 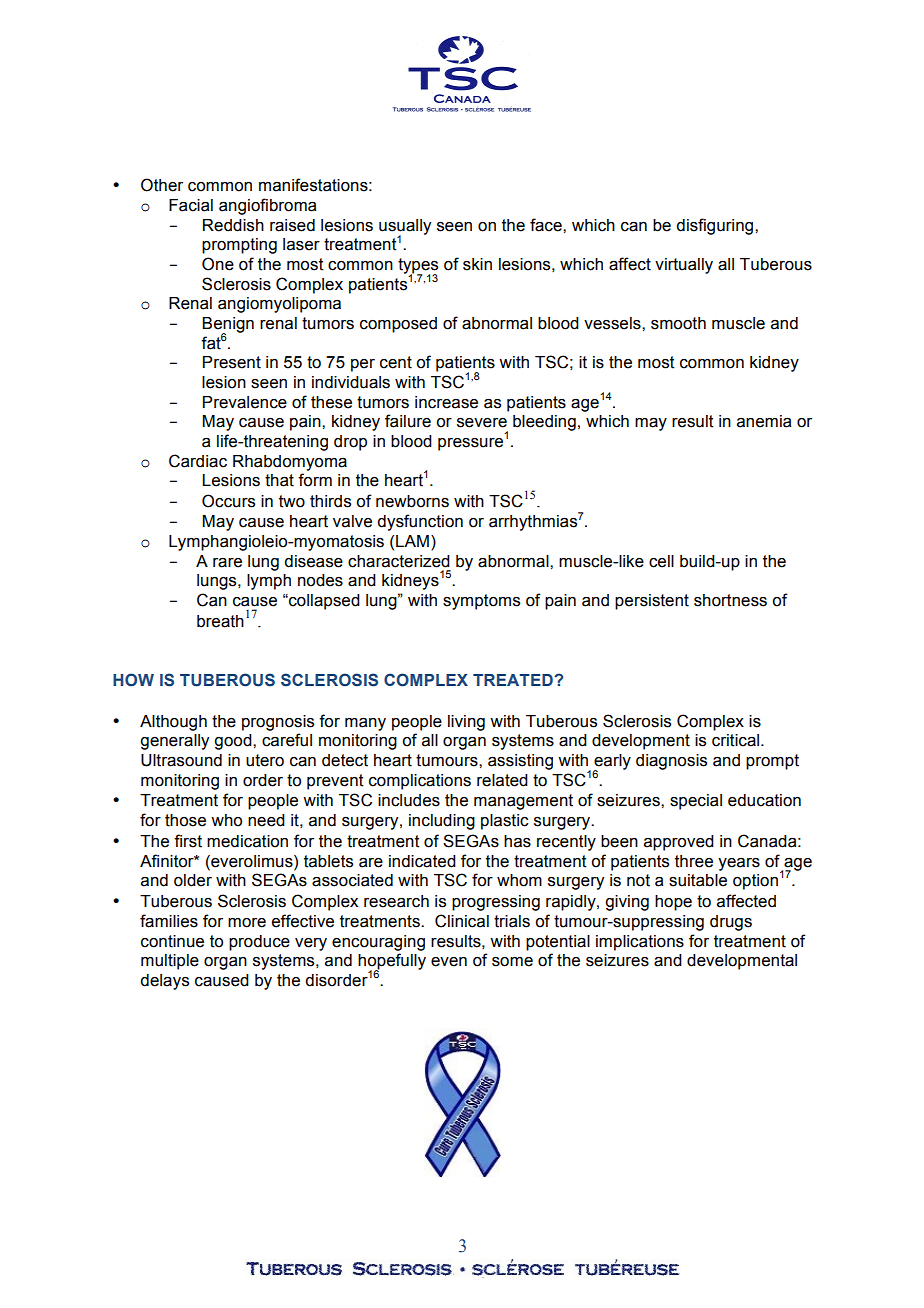 What do you see at coordinates (716, 226) in the screenshot?
I see `disfiguring` at bounding box center [716, 226].
